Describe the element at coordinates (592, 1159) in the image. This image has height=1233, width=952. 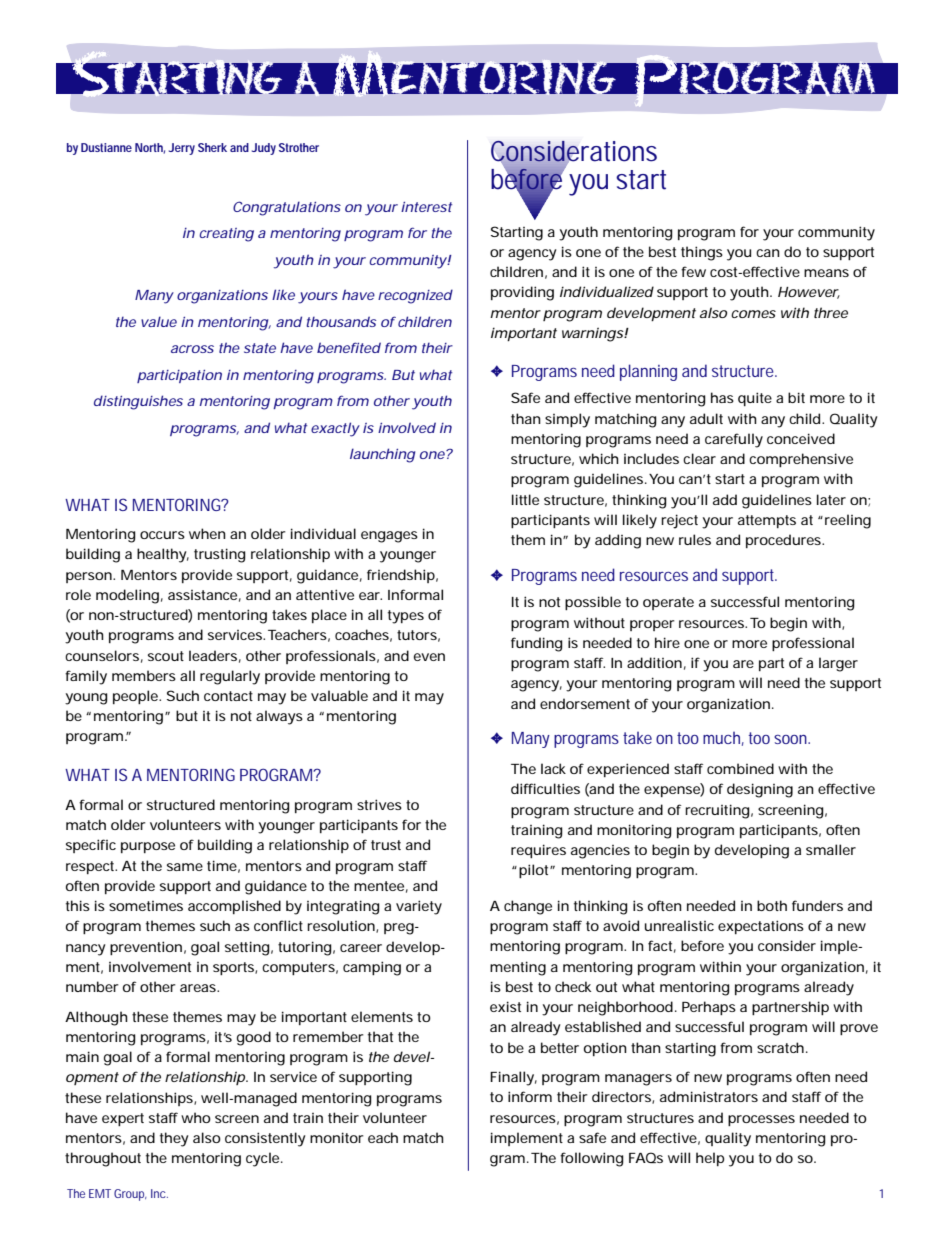
I see `following` at that location.
